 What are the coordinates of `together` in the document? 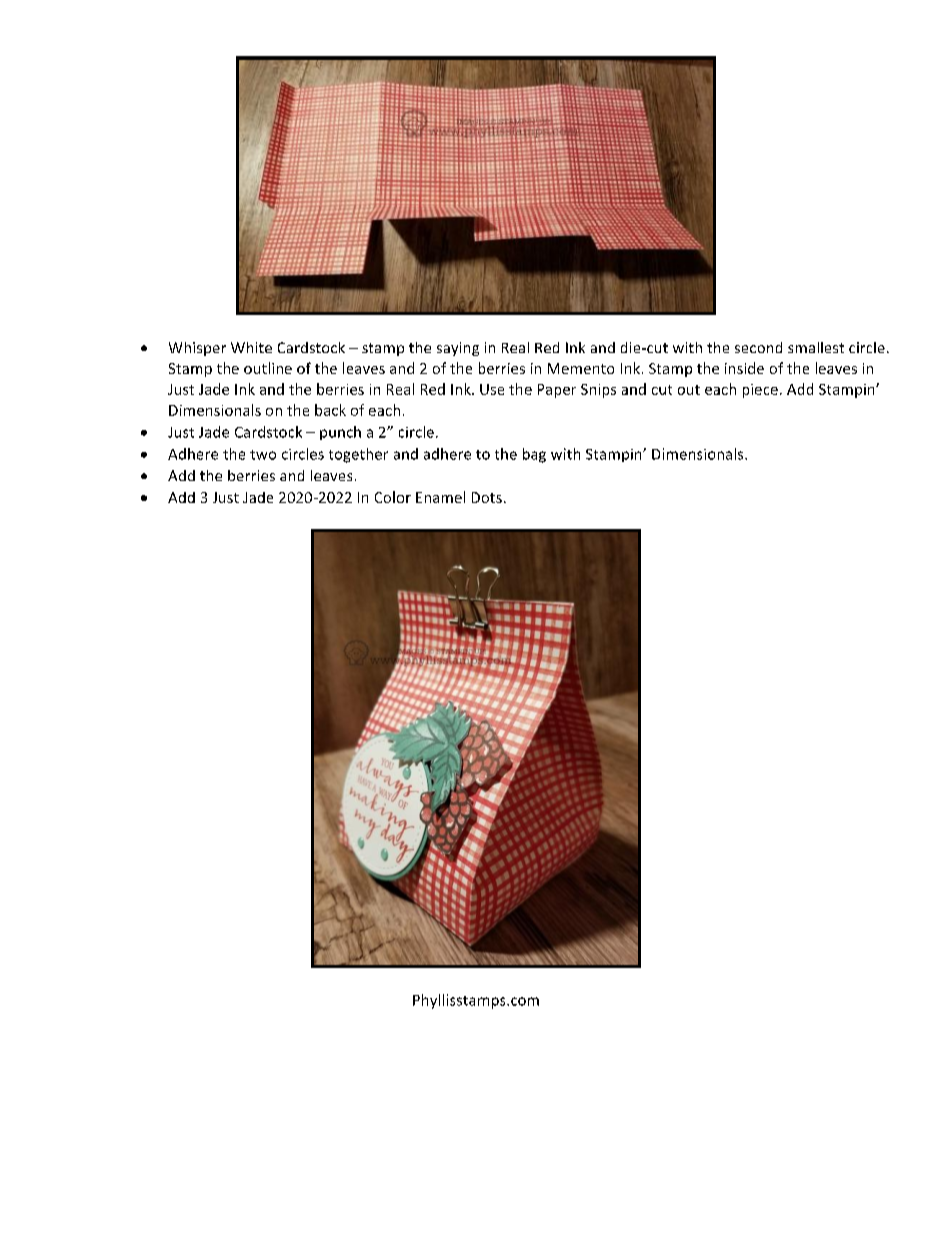 It's located at (358, 455).
